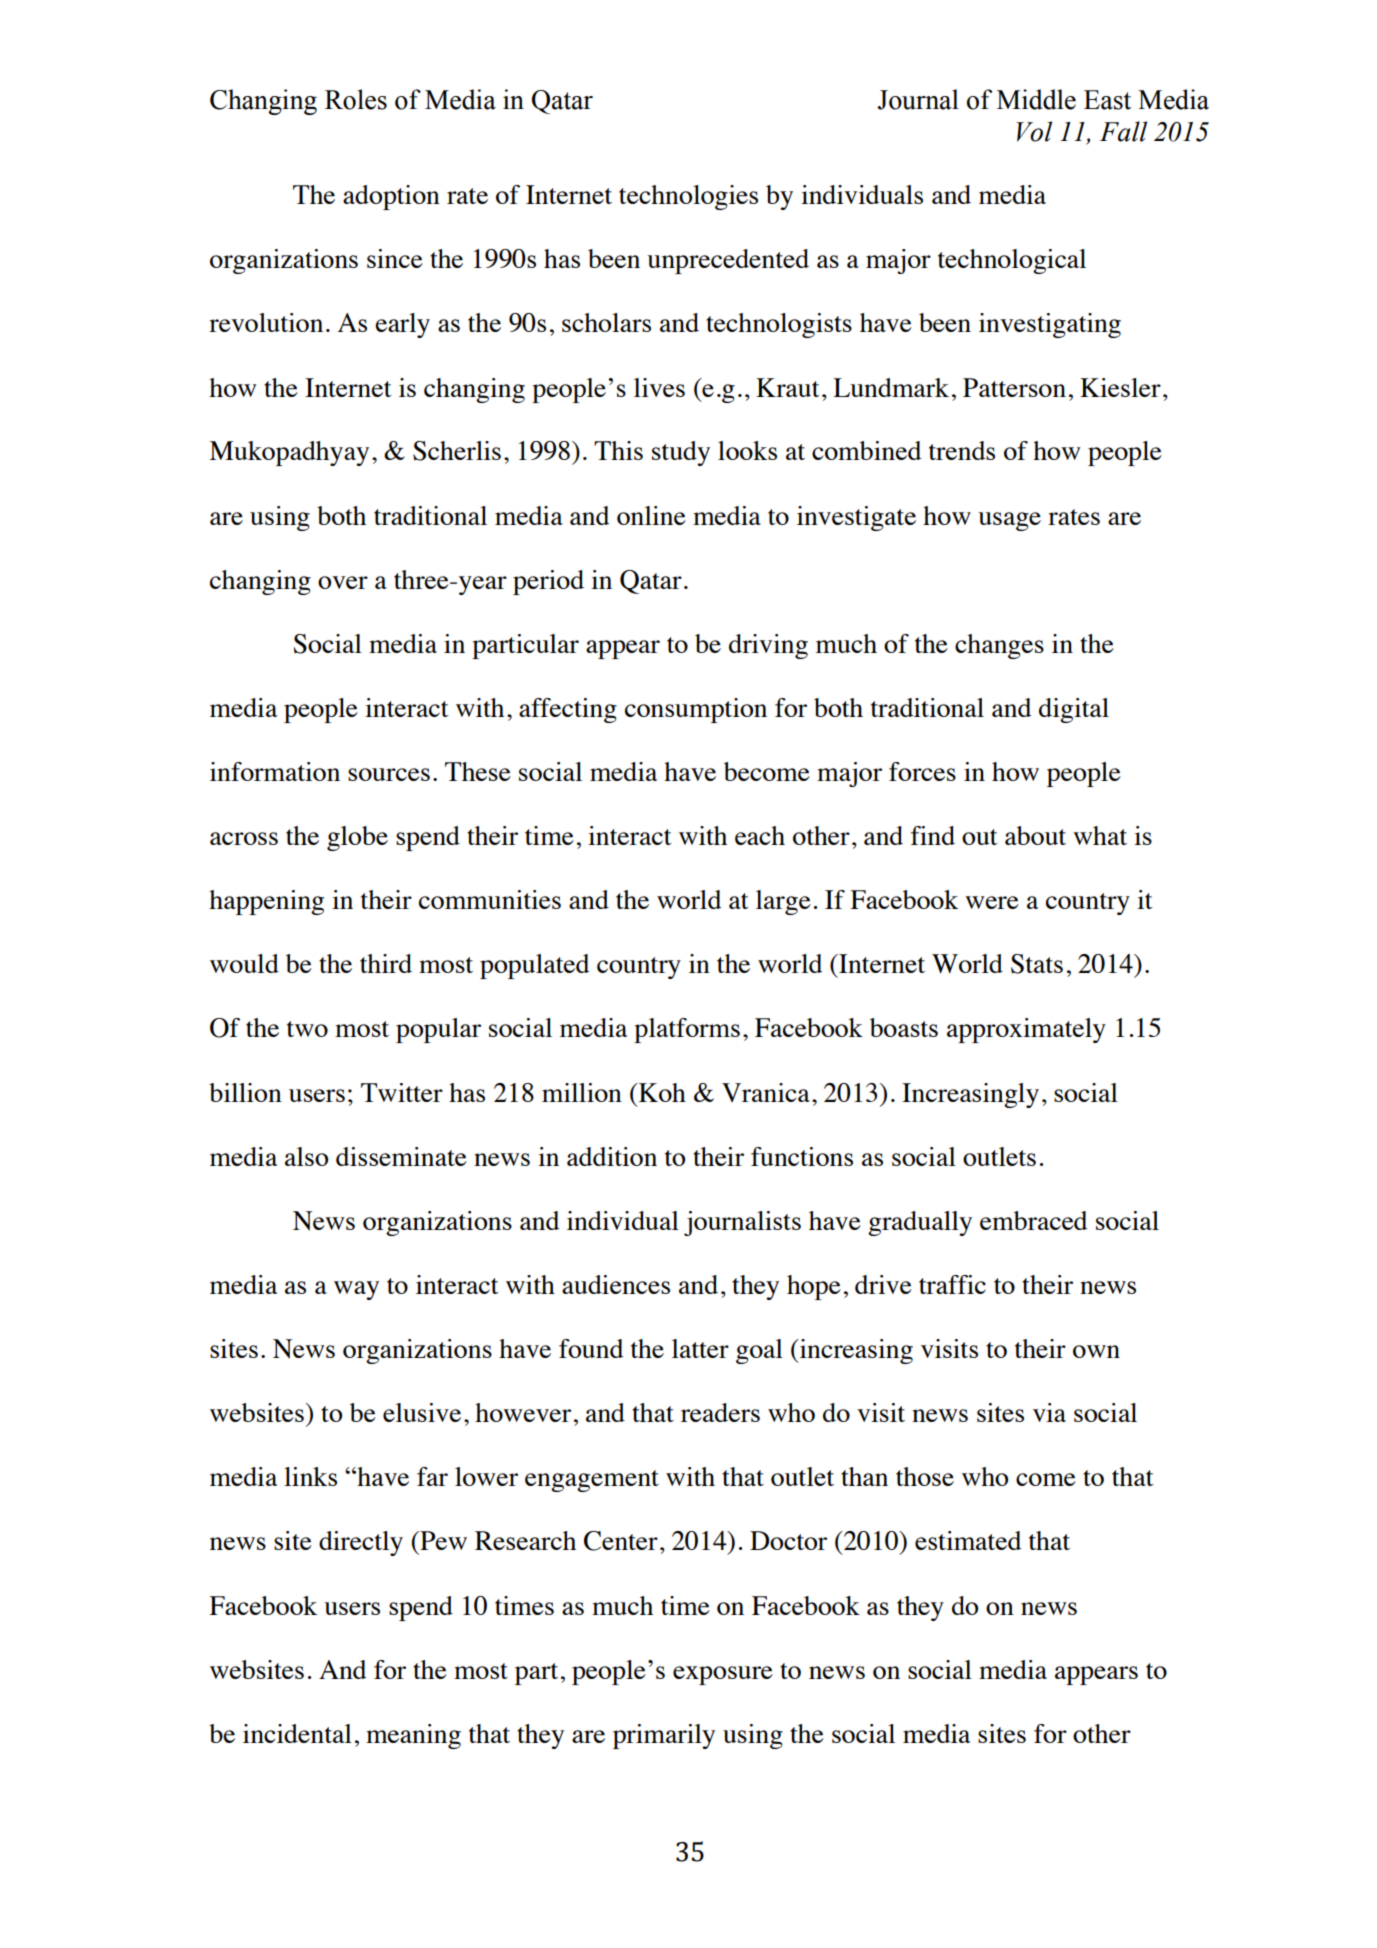 Image resolution: width=1377 pixels, height=1948 pixels. I want to click on Roles, so click(356, 99).
